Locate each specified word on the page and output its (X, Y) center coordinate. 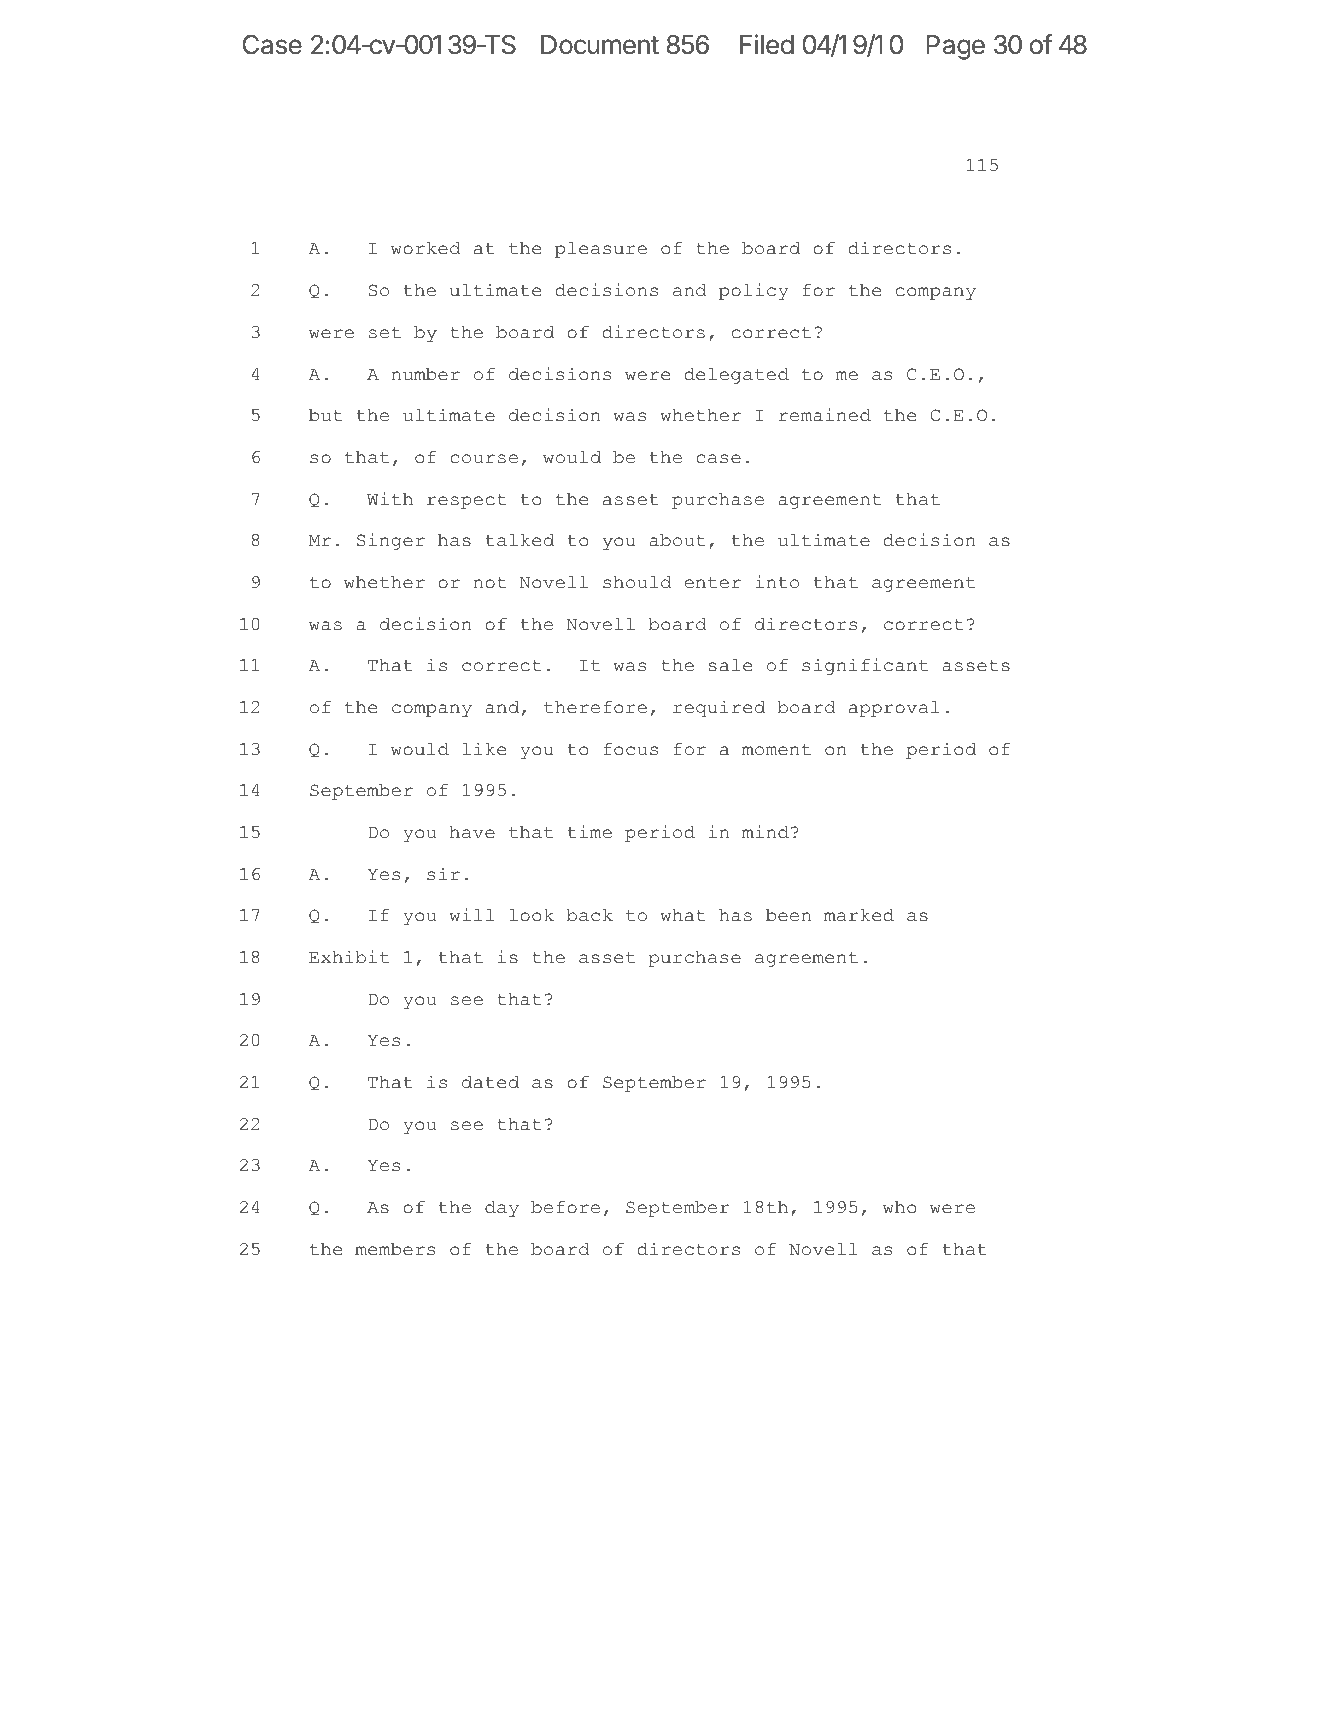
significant (865, 666)
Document (600, 45)
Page (955, 47)
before (565, 1207)
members (395, 1249)
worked (426, 248)
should (637, 582)
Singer (391, 541)
